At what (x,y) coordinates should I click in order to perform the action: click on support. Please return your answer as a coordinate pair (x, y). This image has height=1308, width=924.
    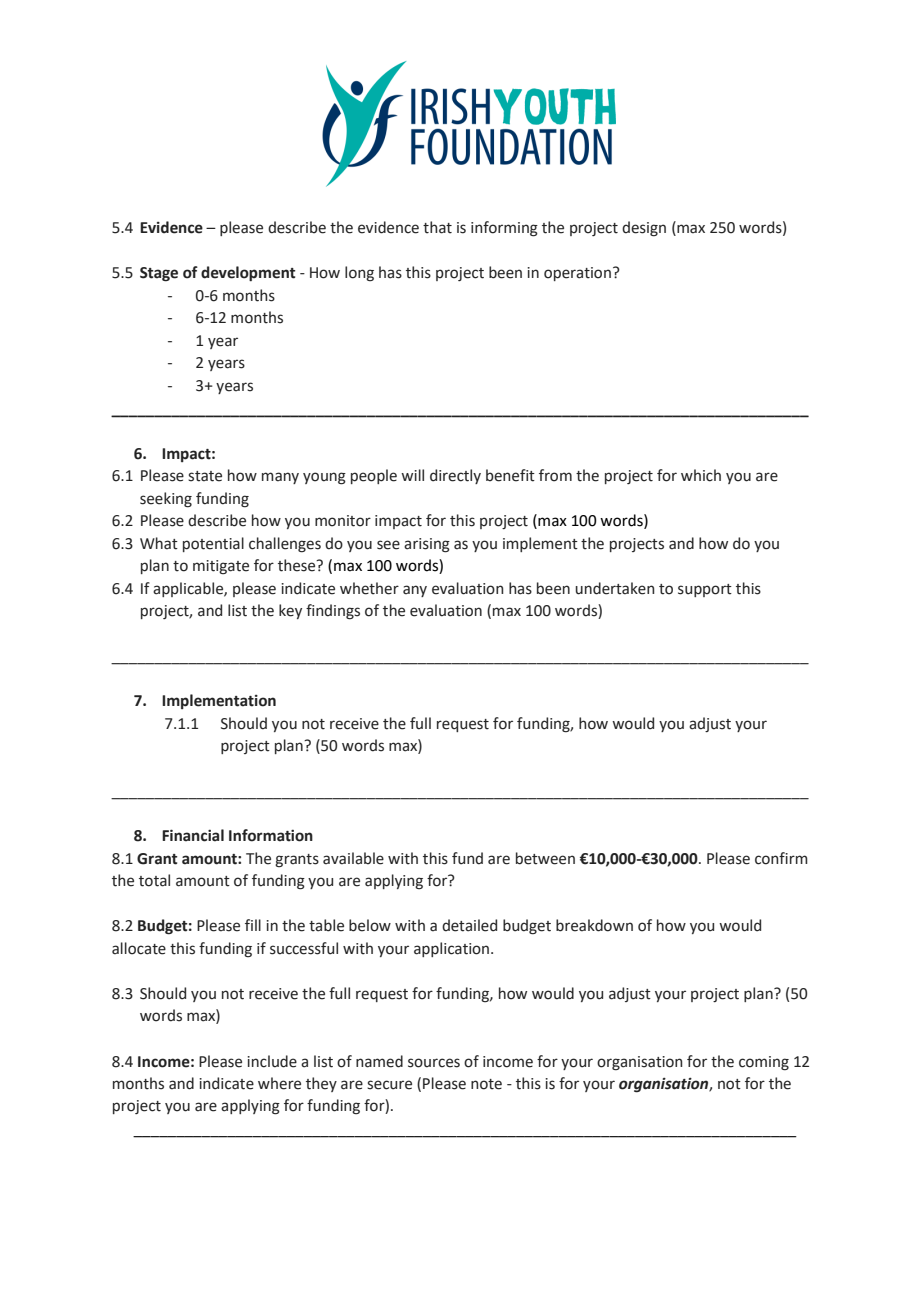
    Looking at the image, I should click on (705, 590).
